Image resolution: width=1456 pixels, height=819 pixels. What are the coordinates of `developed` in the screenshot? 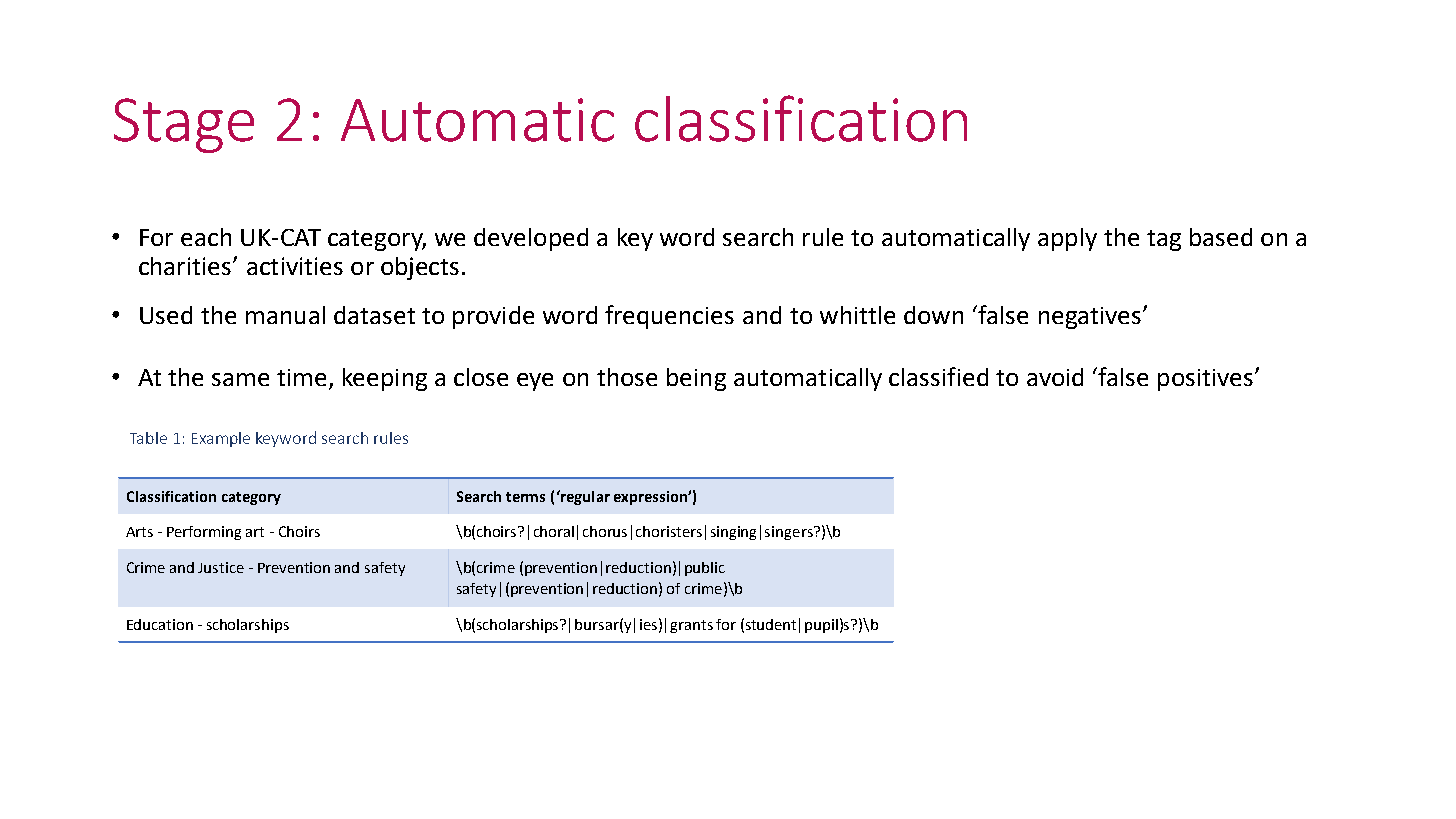 It's located at (531, 239).
